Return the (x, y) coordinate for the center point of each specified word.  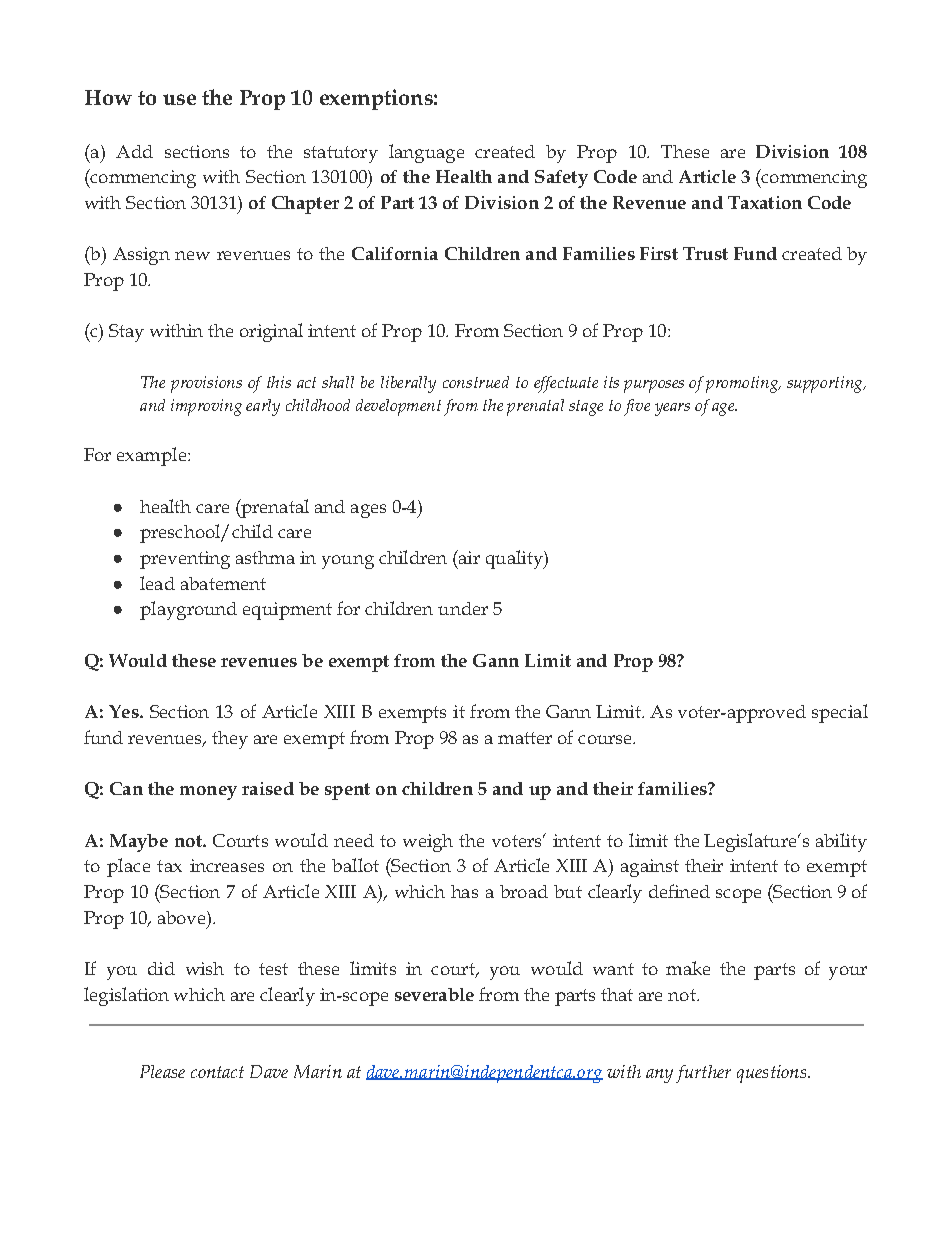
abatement (223, 583)
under (463, 608)
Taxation (765, 202)
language (426, 153)
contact (217, 1072)
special (840, 713)
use (179, 99)
